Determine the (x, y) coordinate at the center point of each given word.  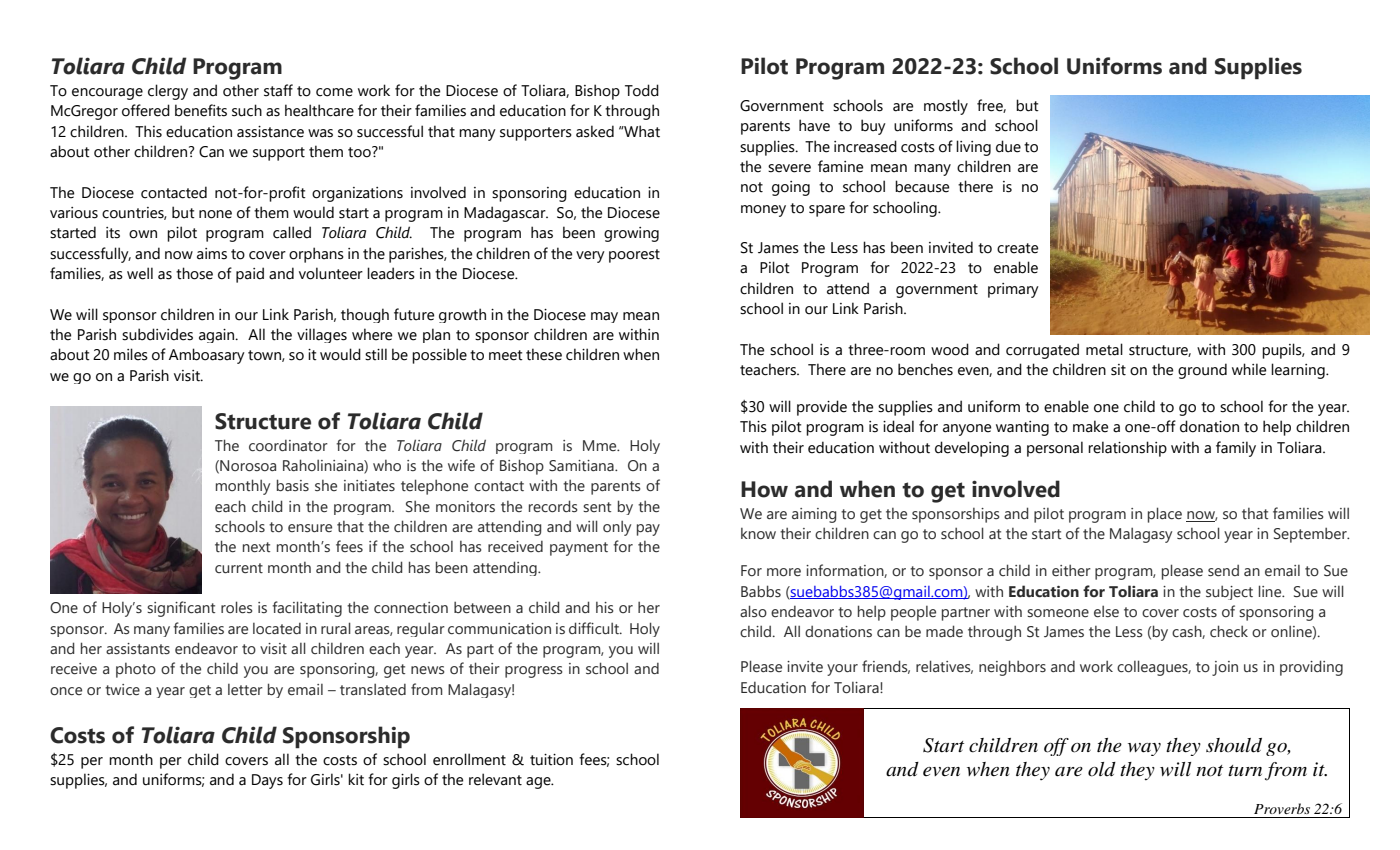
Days (267, 781)
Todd (642, 90)
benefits (201, 110)
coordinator (288, 446)
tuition (551, 760)
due (1008, 146)
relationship (1127, 449)
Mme (601, 445)
